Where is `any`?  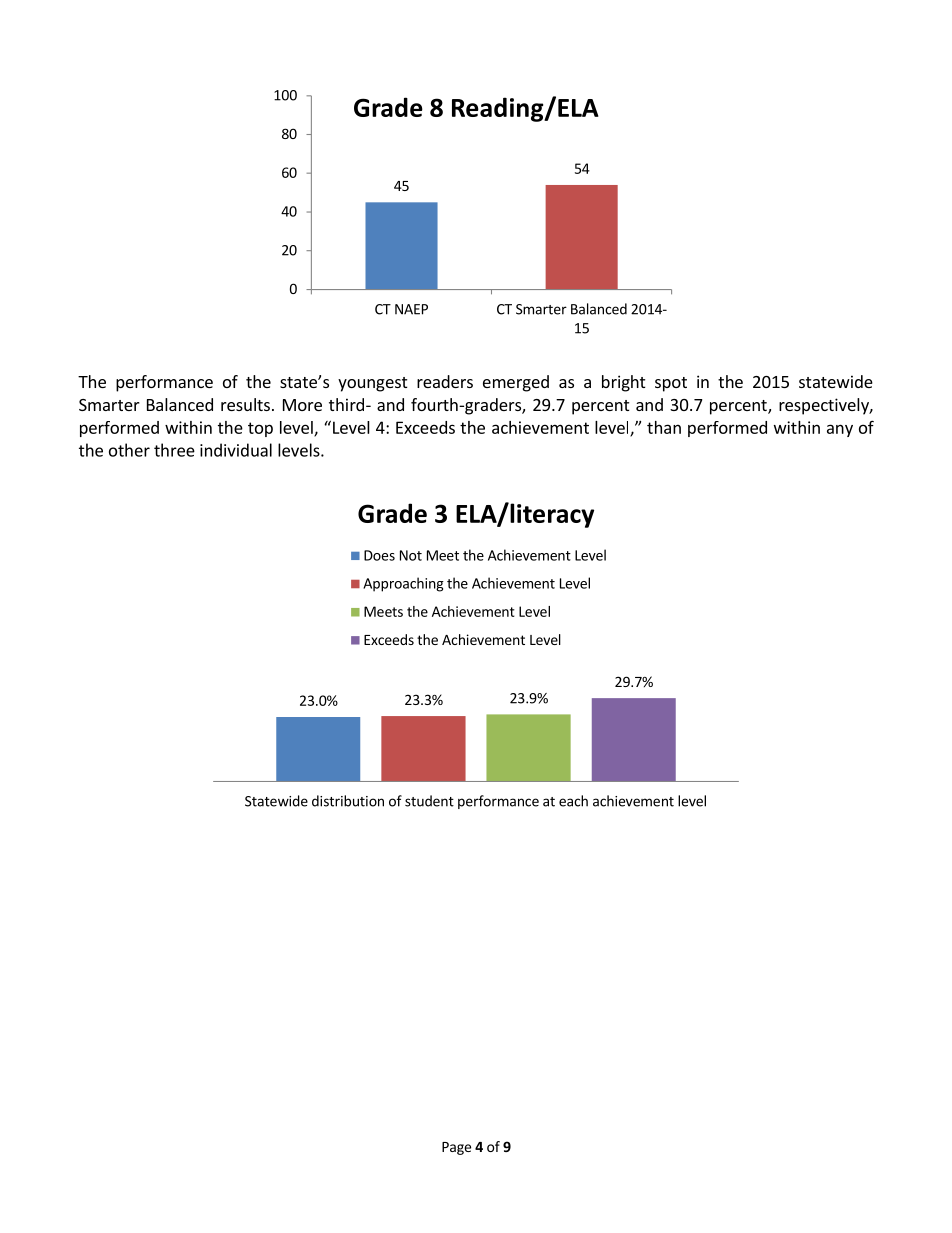
any is located at coordinates (840, 430).
